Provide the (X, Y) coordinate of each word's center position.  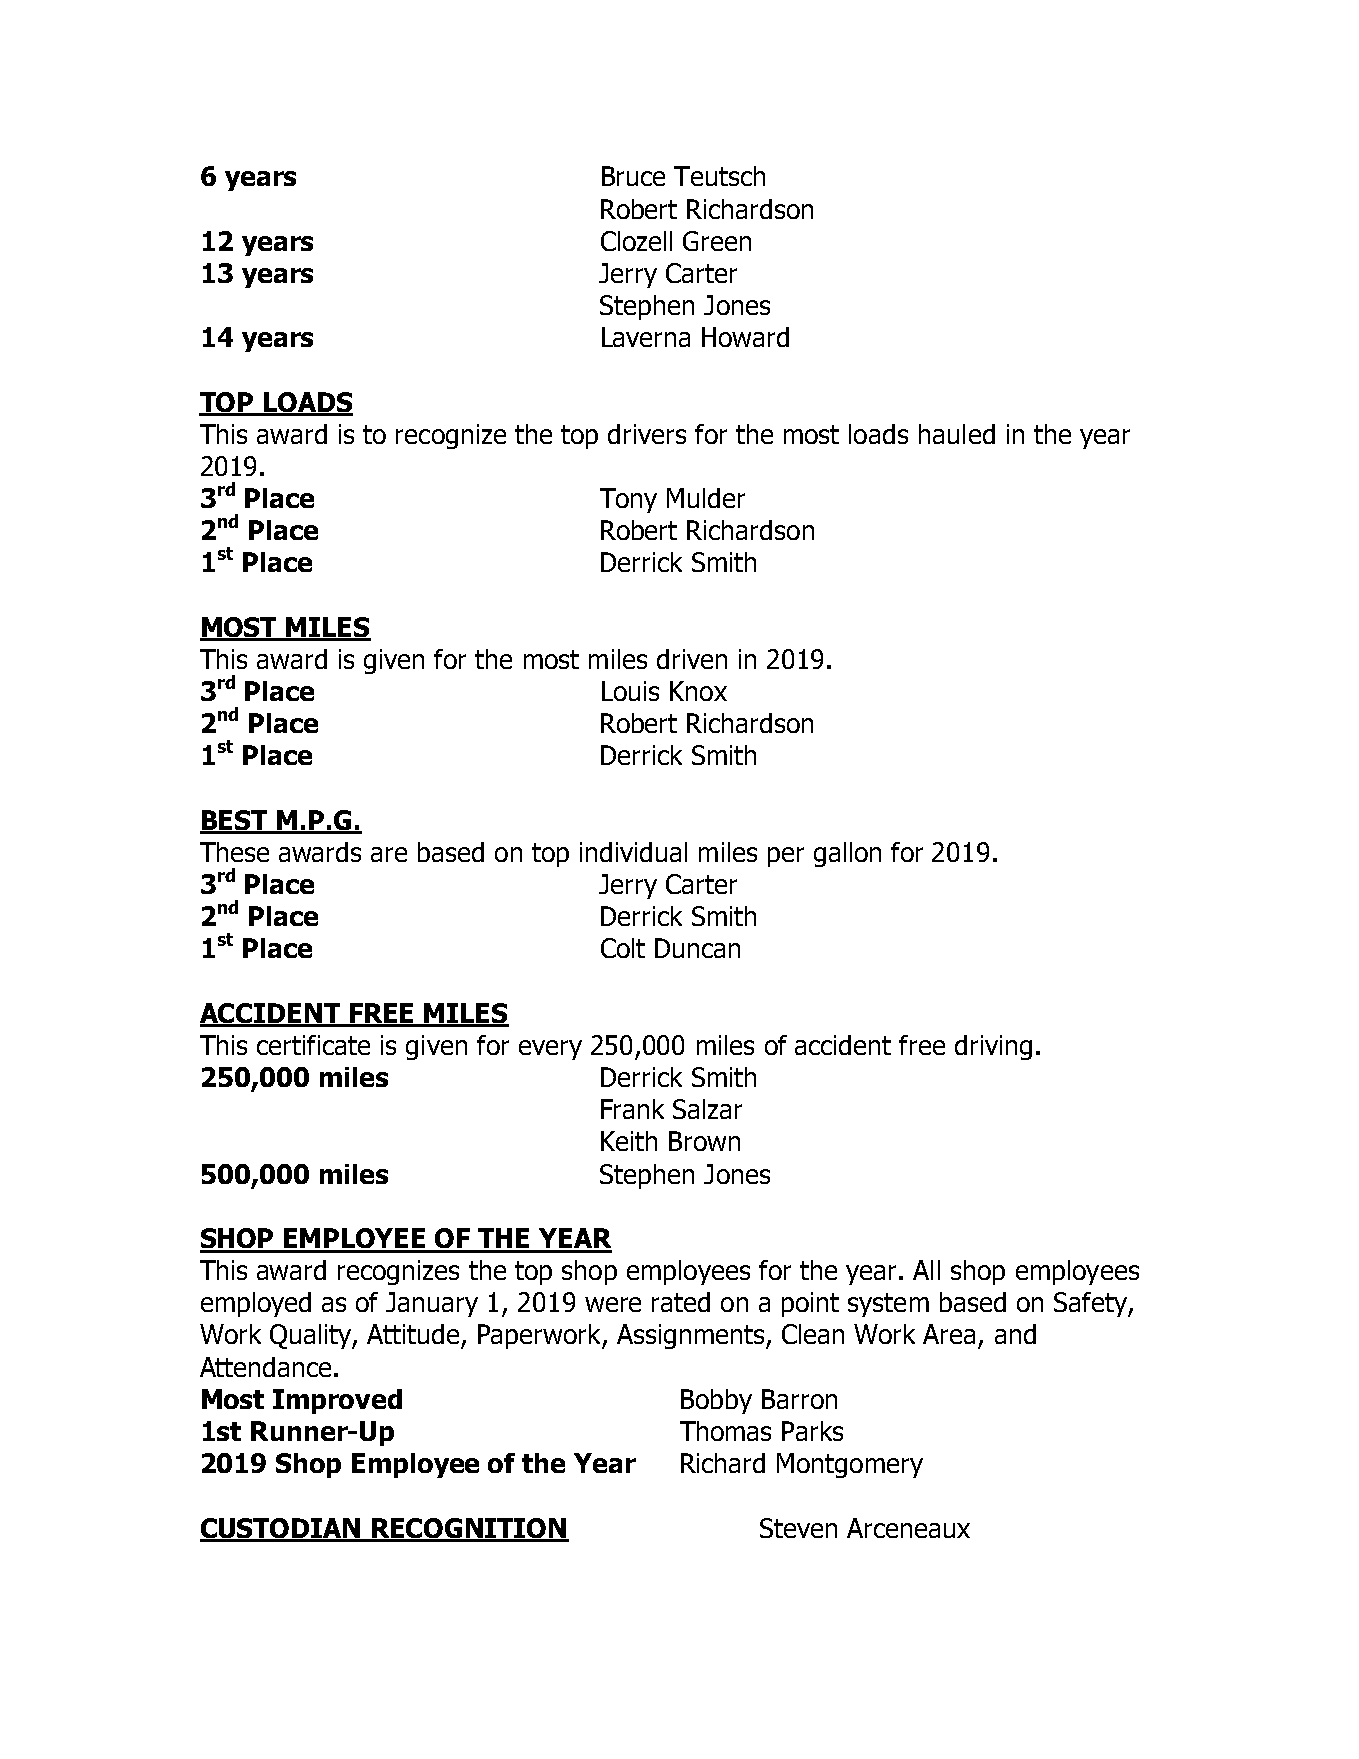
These (234, 852)
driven (692, 659)
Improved (337, 1401)
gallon (847, 854)
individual (633, 852)
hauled (957, 434)
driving (993, 1047)
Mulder (706, 498)
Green (717, 241)
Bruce (633, 176)
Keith (629, 1141)
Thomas (725, 1431)
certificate (313, 1045)
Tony (628, 500)
